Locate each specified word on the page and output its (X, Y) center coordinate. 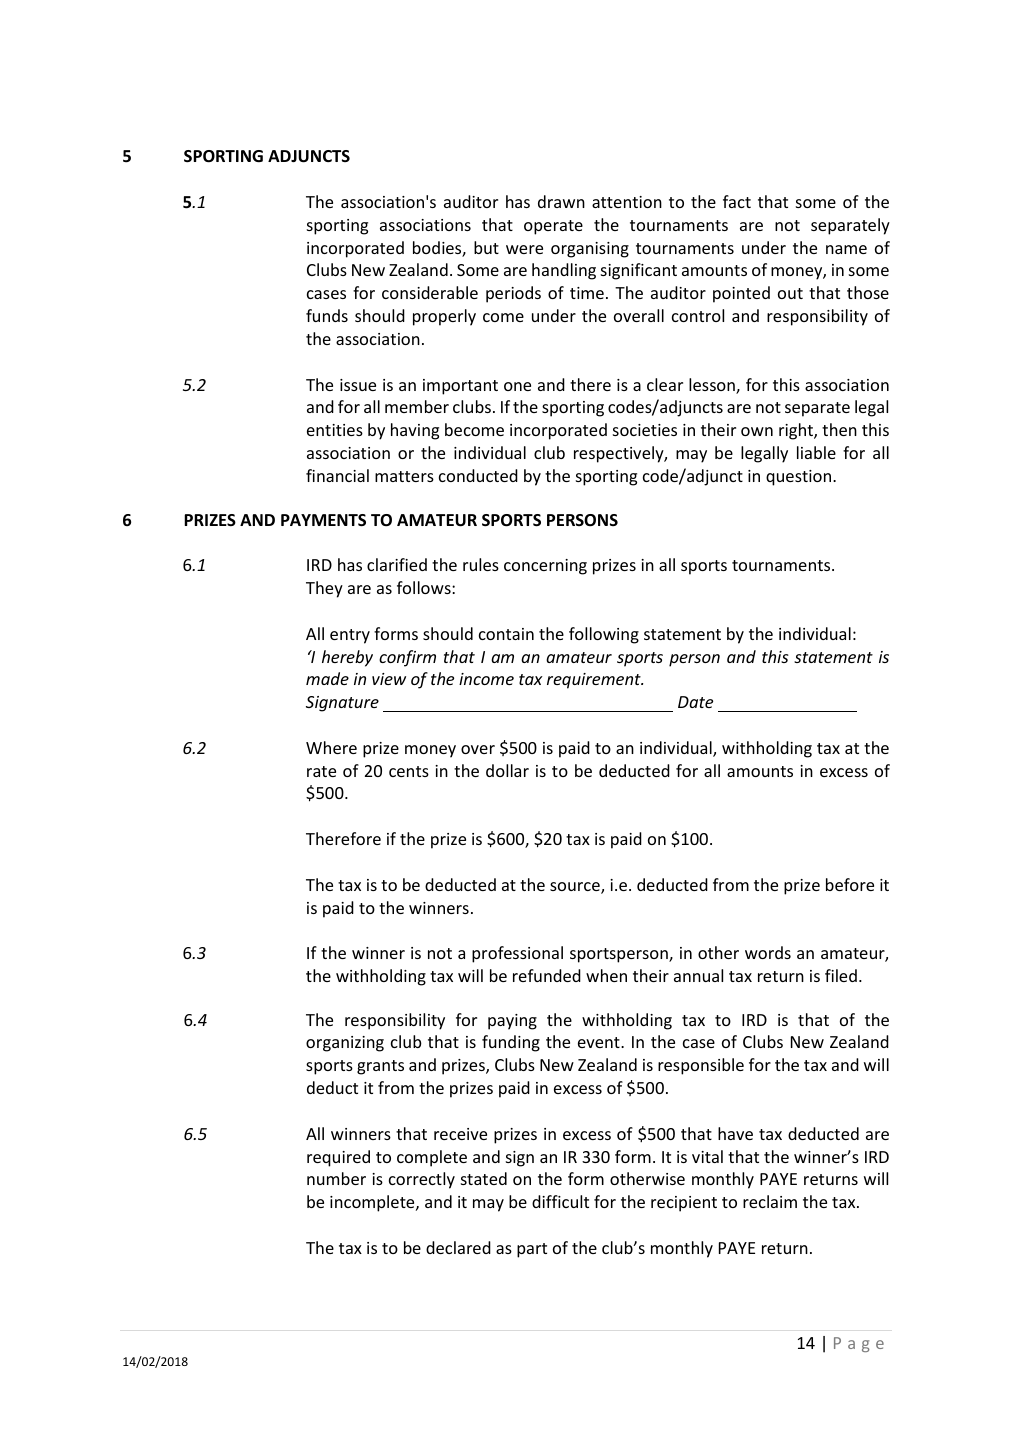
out (790, 293)
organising (590, 250)
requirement (595, 681)
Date (695, 702)
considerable (430, 292)
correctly (422, 1180)
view (389, 679)
